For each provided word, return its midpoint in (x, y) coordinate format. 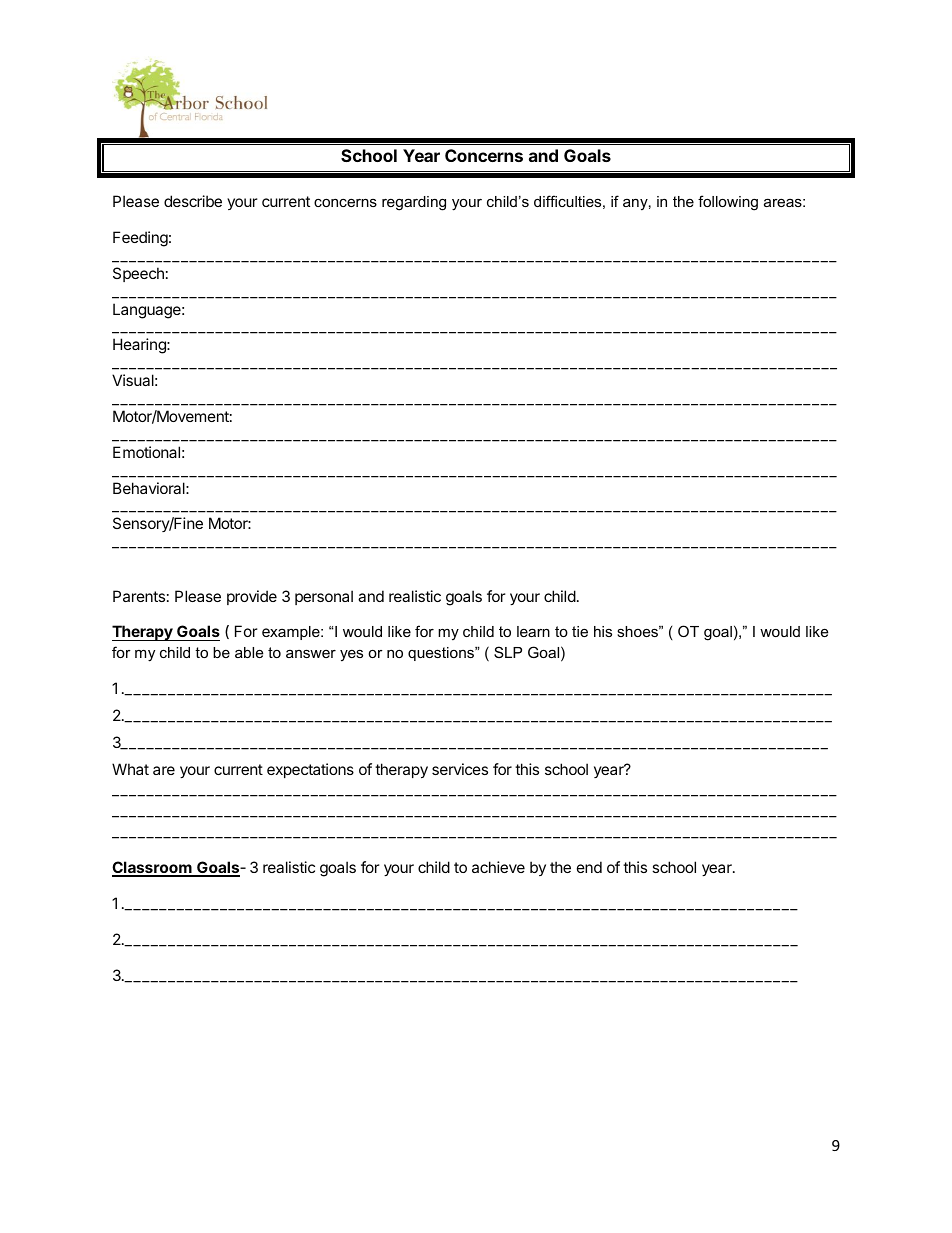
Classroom (153, 868)
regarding (414, 203)
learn (533, 631)
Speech (138, 274)
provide (252, 597)
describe (193, 201)
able (249, 652)
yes (351, 656)
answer (311, 653)
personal (324, 597)
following (728, 203)
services (460, 769)
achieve (498, 867)
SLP (508, 652)
